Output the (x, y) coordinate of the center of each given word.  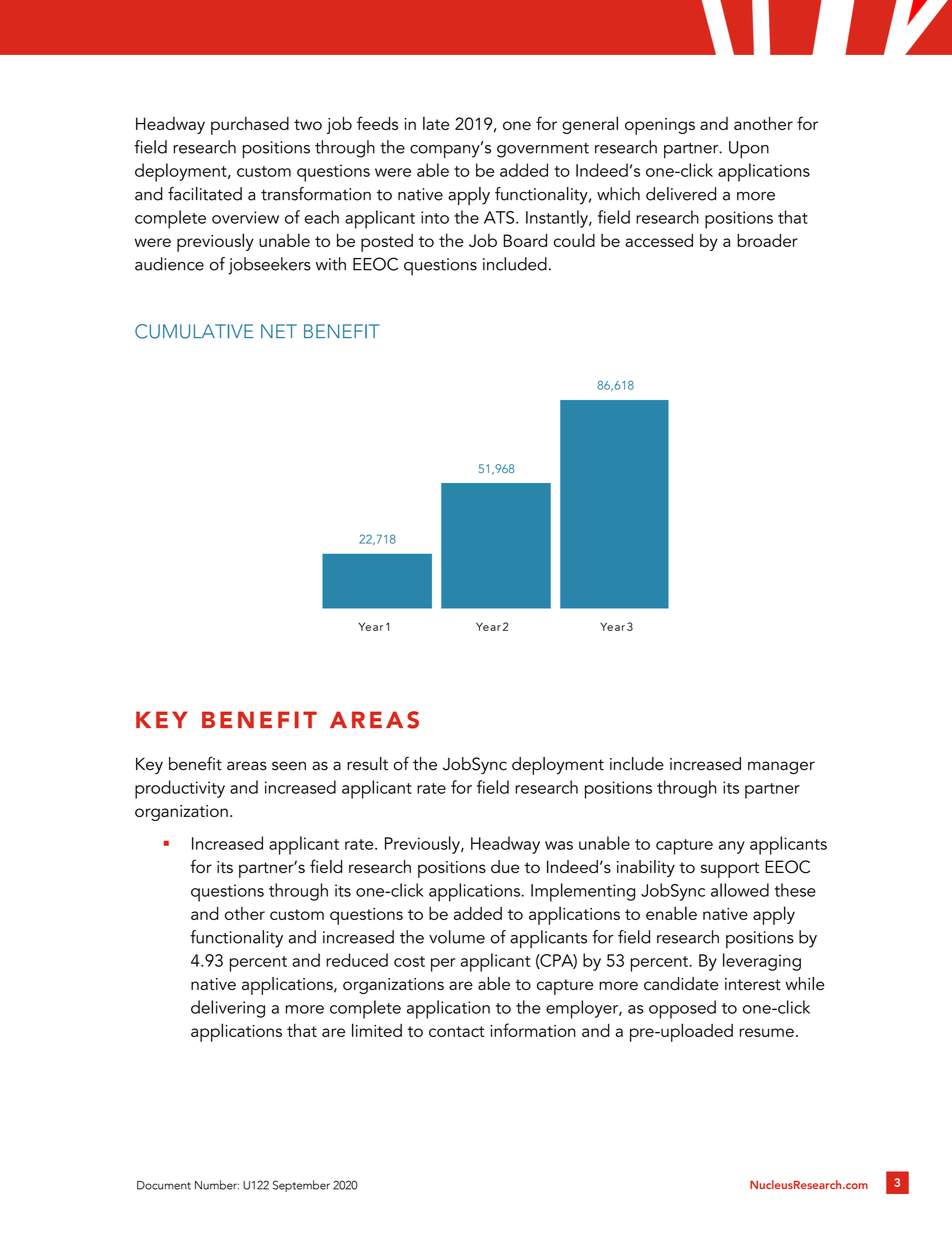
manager (781, 767)
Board (525, 240)
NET (279, 331)
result (367, 764)
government (543, 150)
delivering (228, 1009)
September (301, 1186)
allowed (740, 890)
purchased (250, 126)
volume (457, 937)
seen (289, 766)
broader (767, 240)
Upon (749, 149)
